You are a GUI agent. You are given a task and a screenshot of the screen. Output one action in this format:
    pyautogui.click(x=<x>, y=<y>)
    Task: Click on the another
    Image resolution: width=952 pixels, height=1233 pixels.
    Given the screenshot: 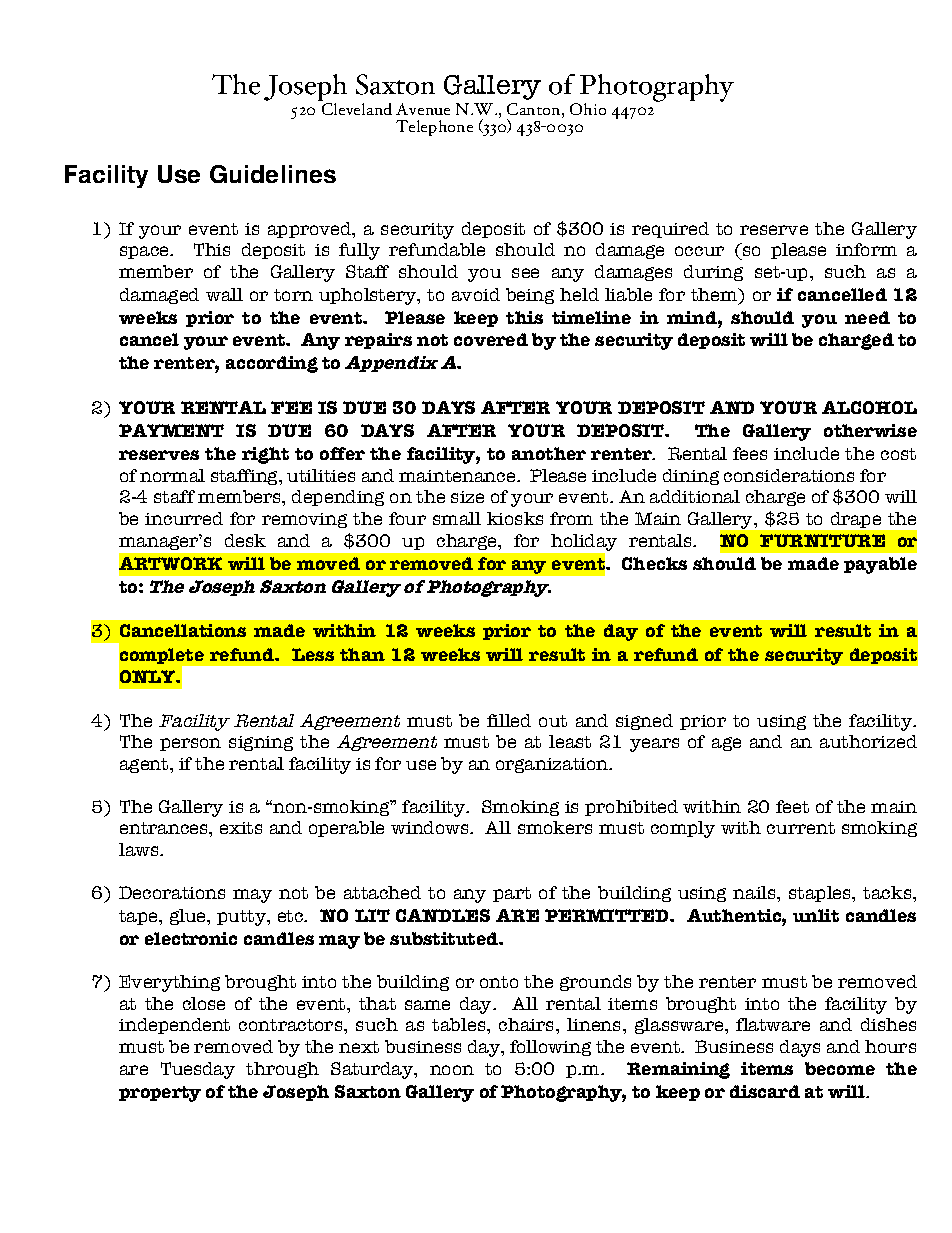 What is the action you would take?
    pyautogui.click(x=549, y=453)
